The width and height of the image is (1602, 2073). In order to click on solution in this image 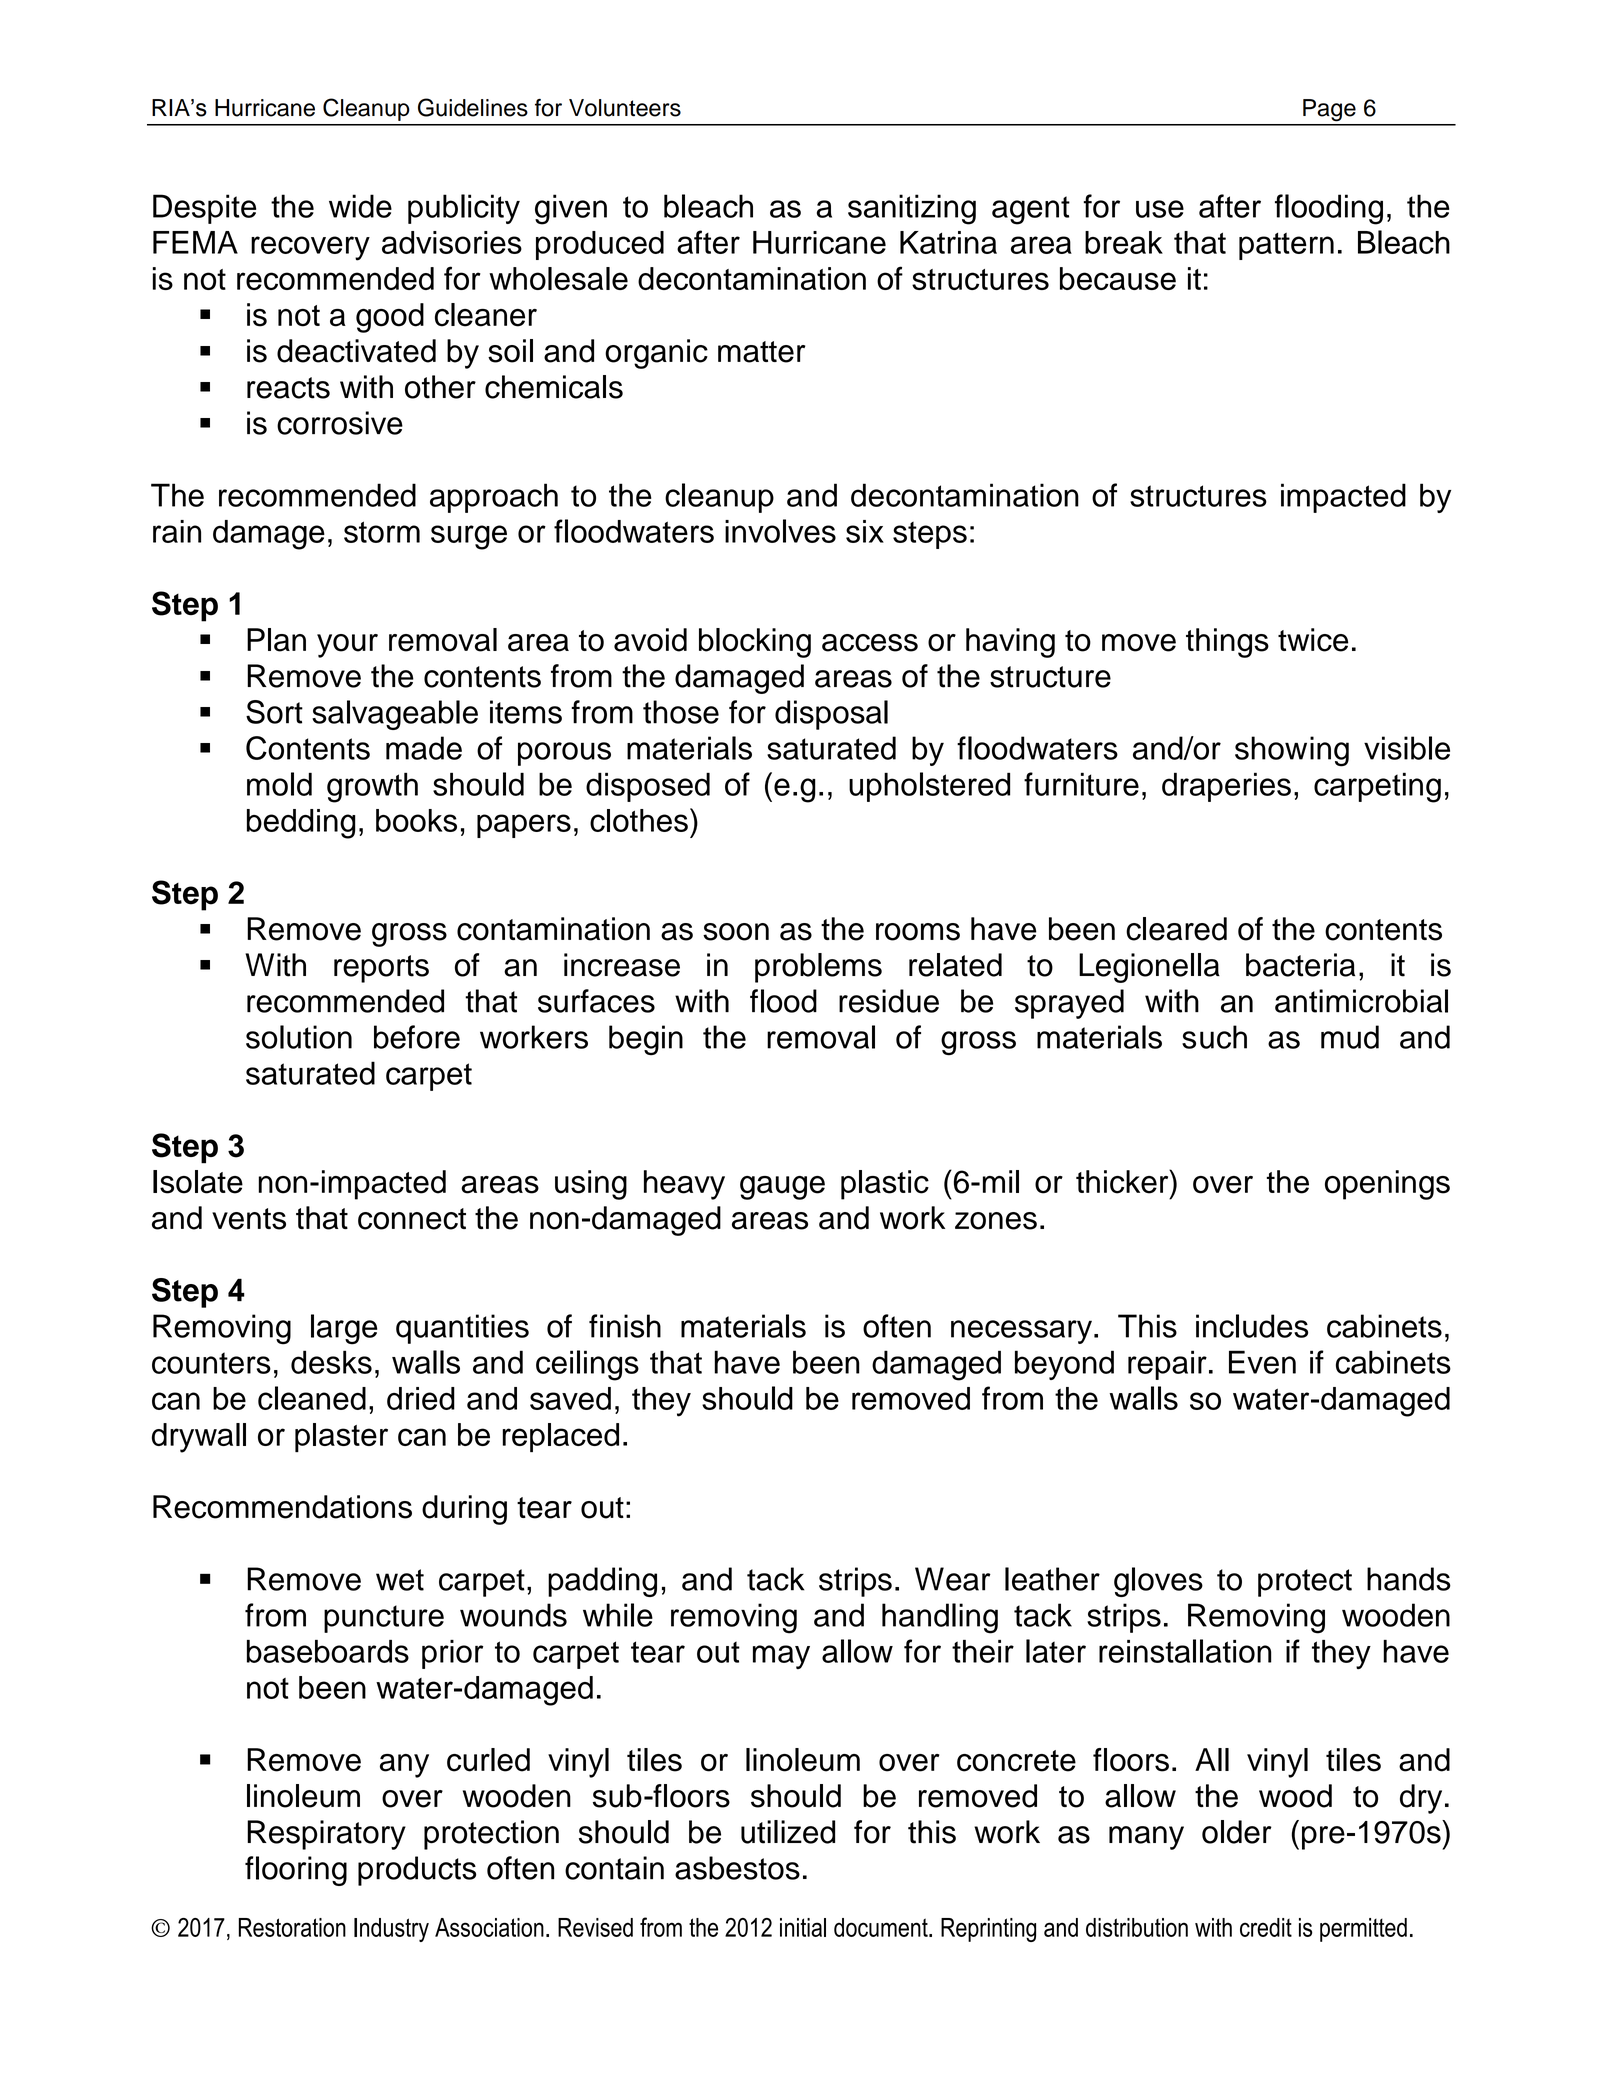, I will do `click(299, 1037)`.
